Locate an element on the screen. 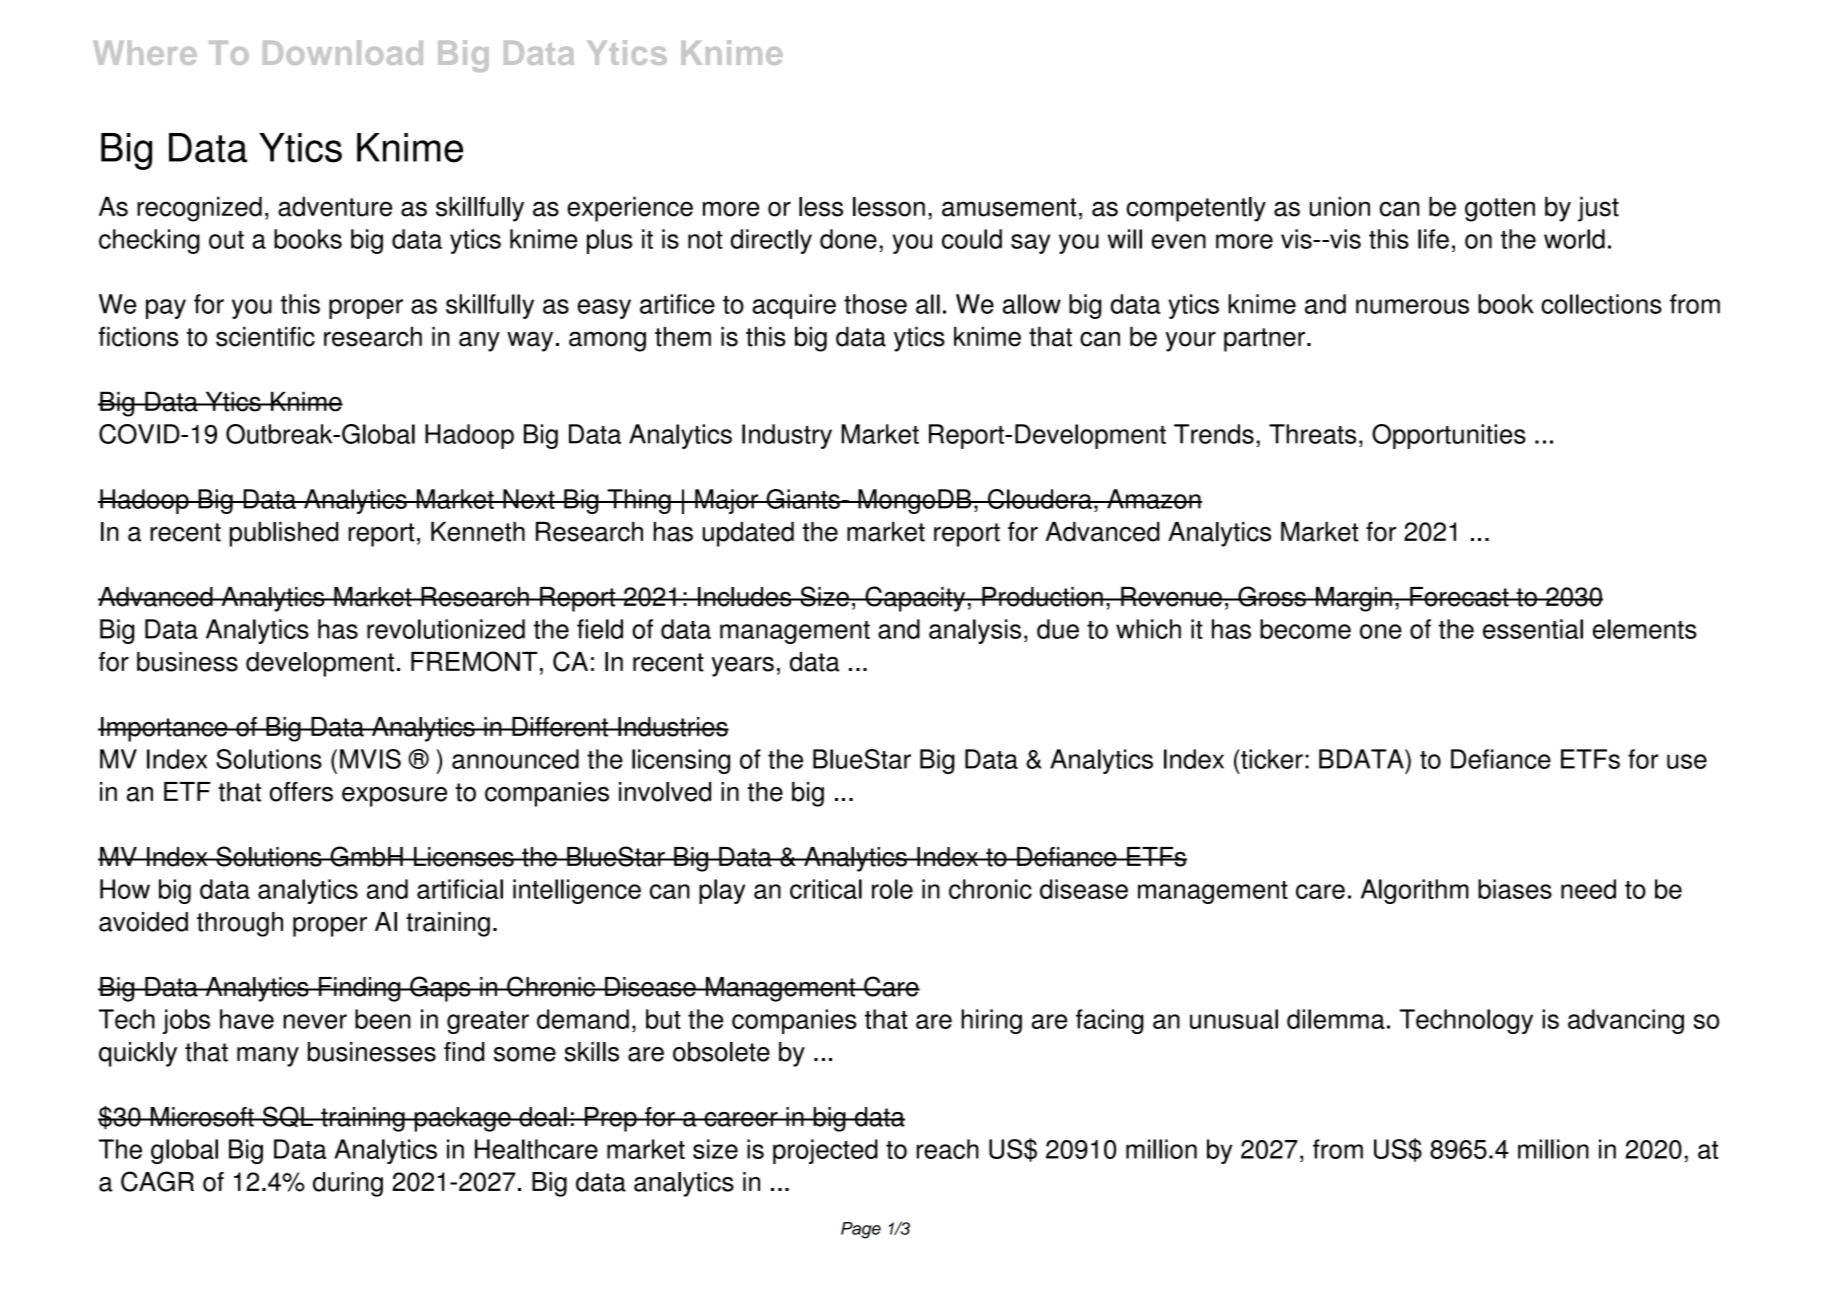 This screenshot has height=1290, width=1825. Industry is located at coordinates (787, 436).
